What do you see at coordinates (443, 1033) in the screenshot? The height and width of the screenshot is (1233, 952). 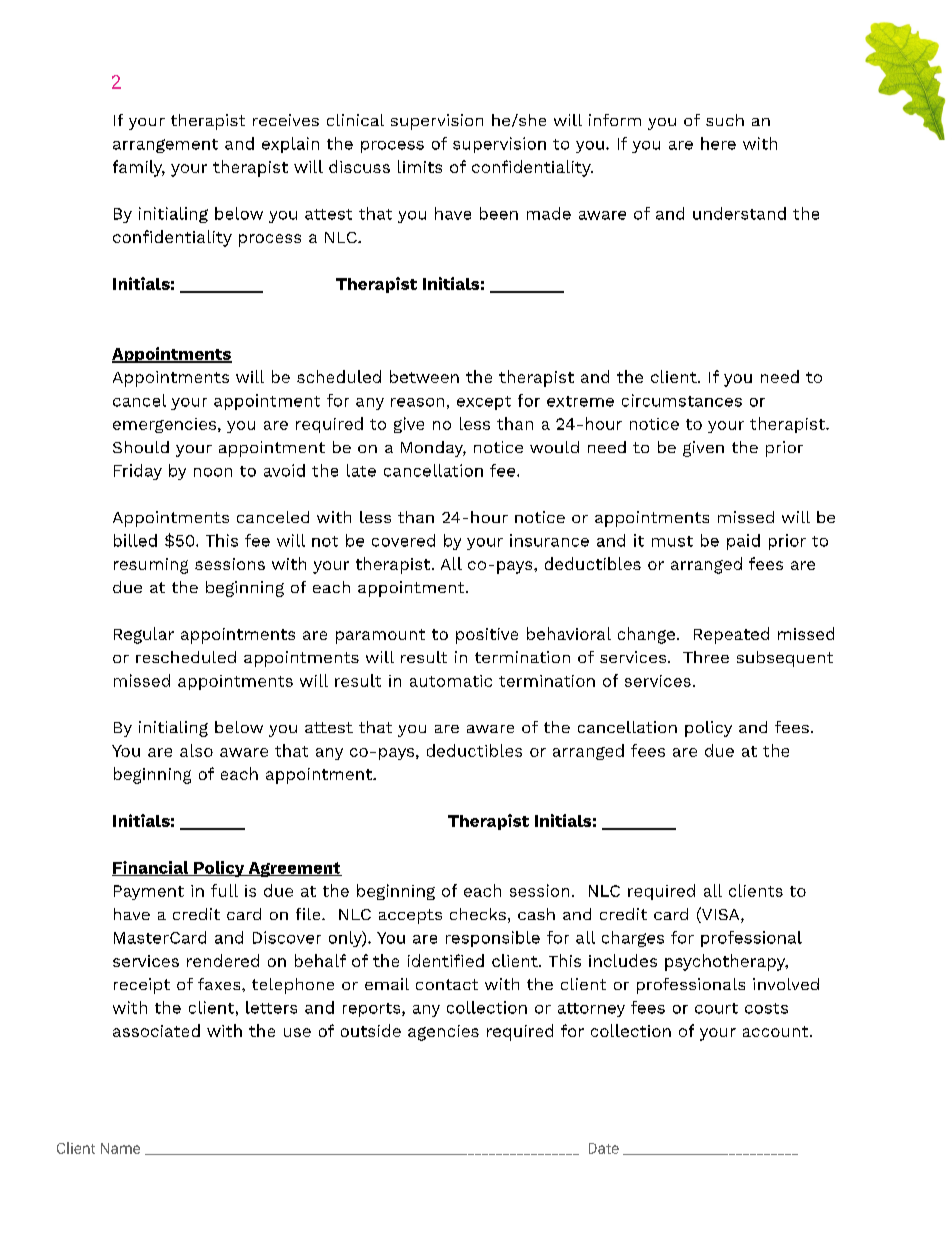 I see `agencies` at bounding box center [443, 1033].
